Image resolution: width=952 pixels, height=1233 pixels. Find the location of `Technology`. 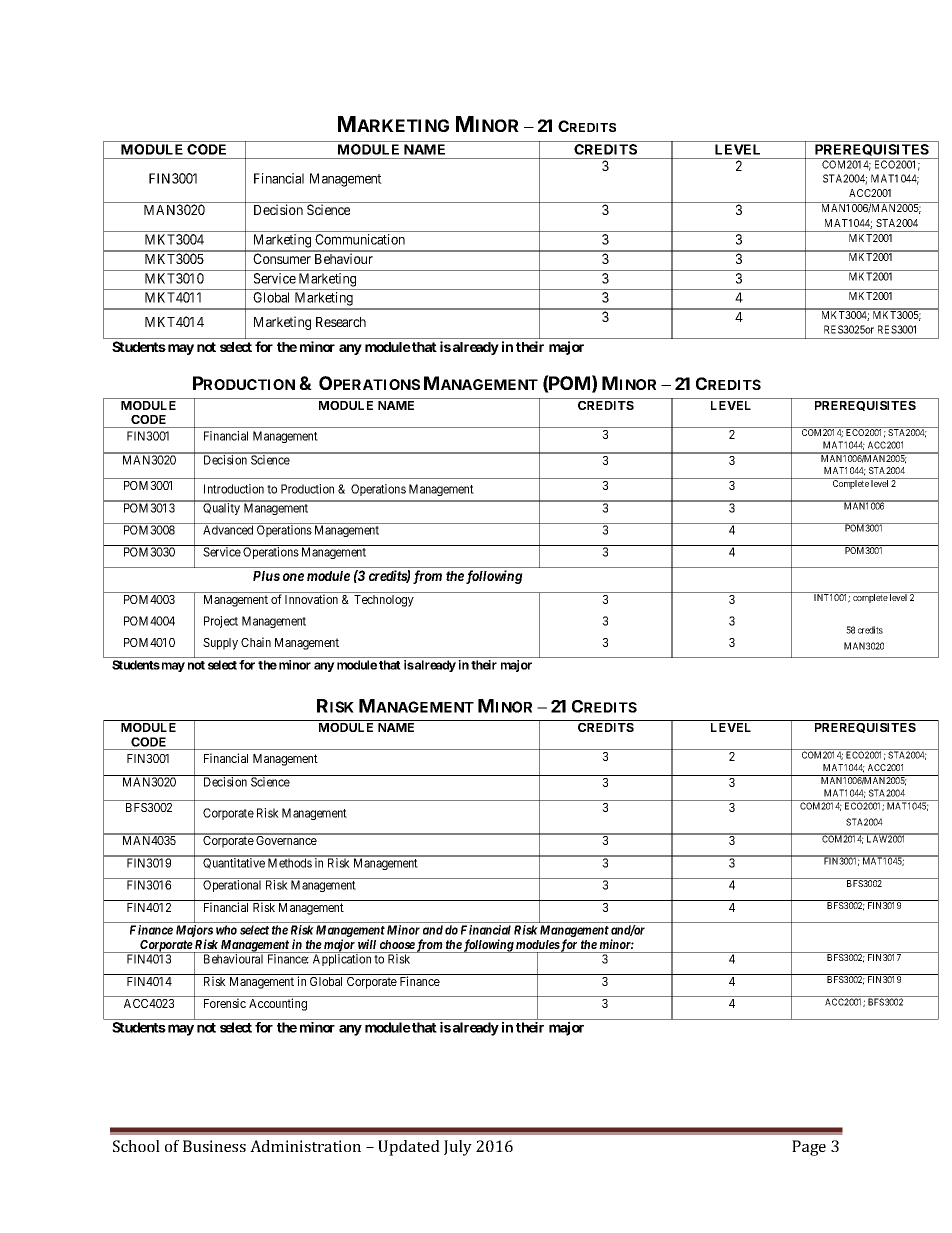

Technology is located at coordinates (384, 601).
